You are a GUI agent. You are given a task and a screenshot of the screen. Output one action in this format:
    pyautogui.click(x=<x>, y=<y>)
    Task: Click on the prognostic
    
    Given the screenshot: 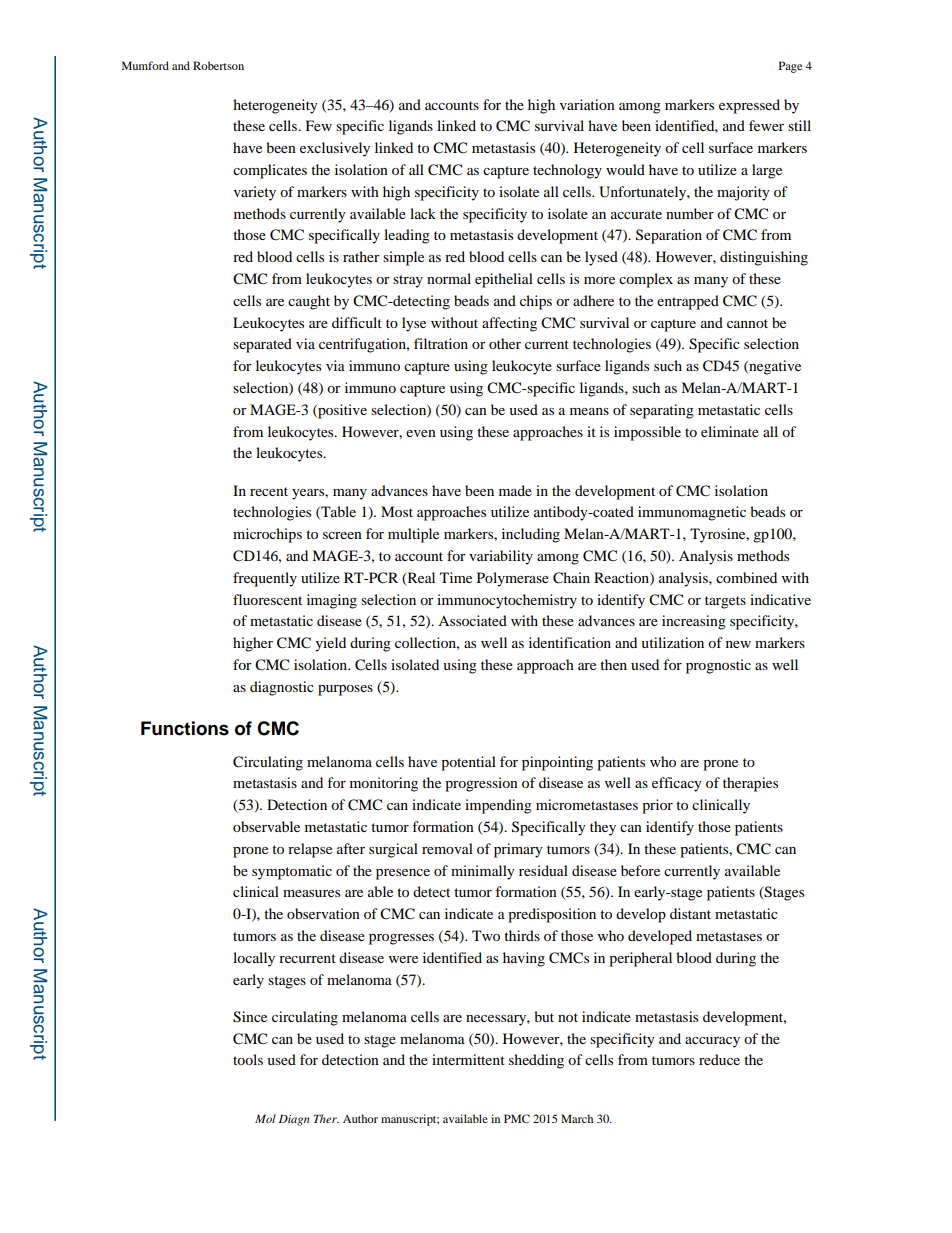 What is the action you would take?
    pyautogui.click(x=718, y=666)
